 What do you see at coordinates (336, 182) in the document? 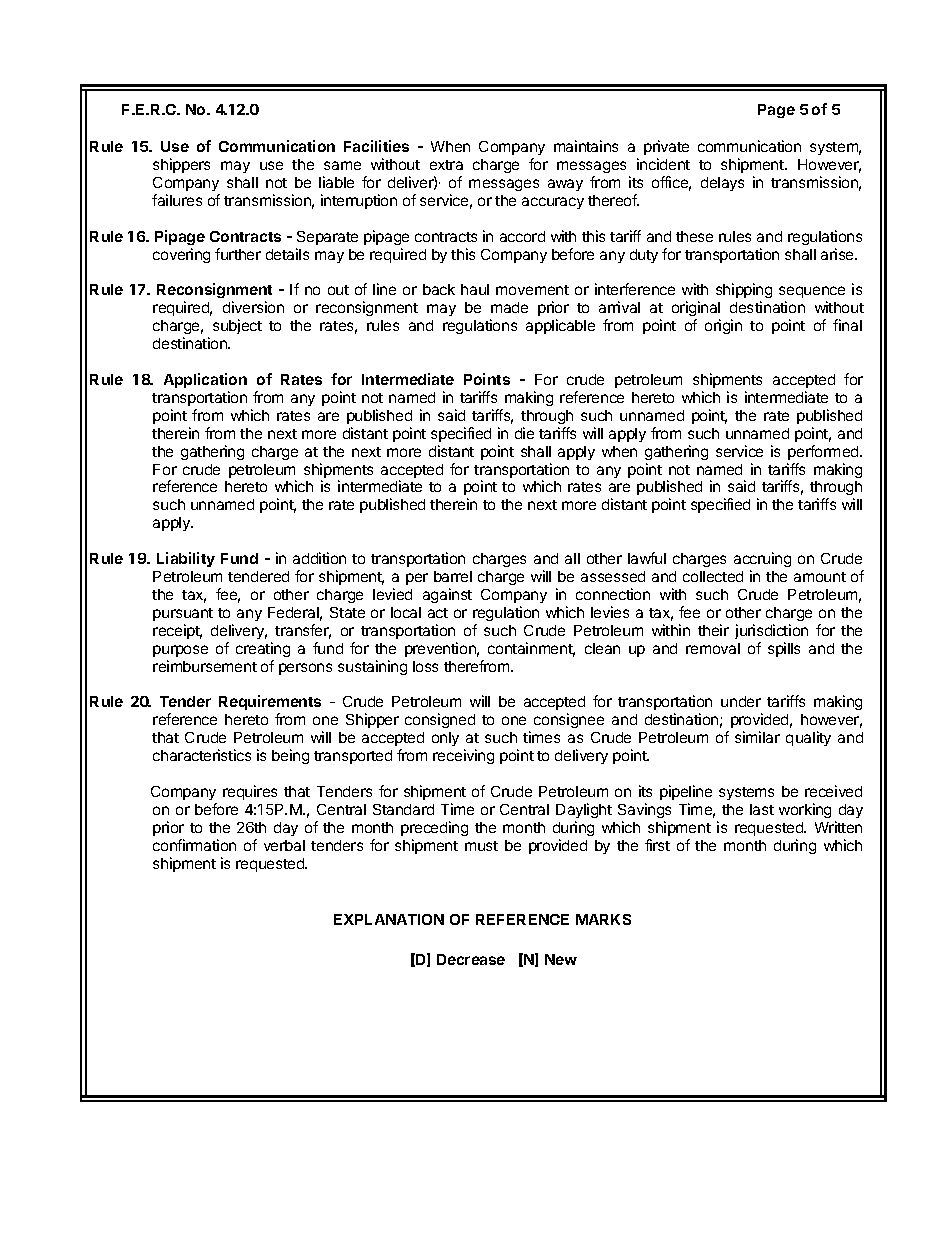
I see `liable` at bounding box center [336, 182].
